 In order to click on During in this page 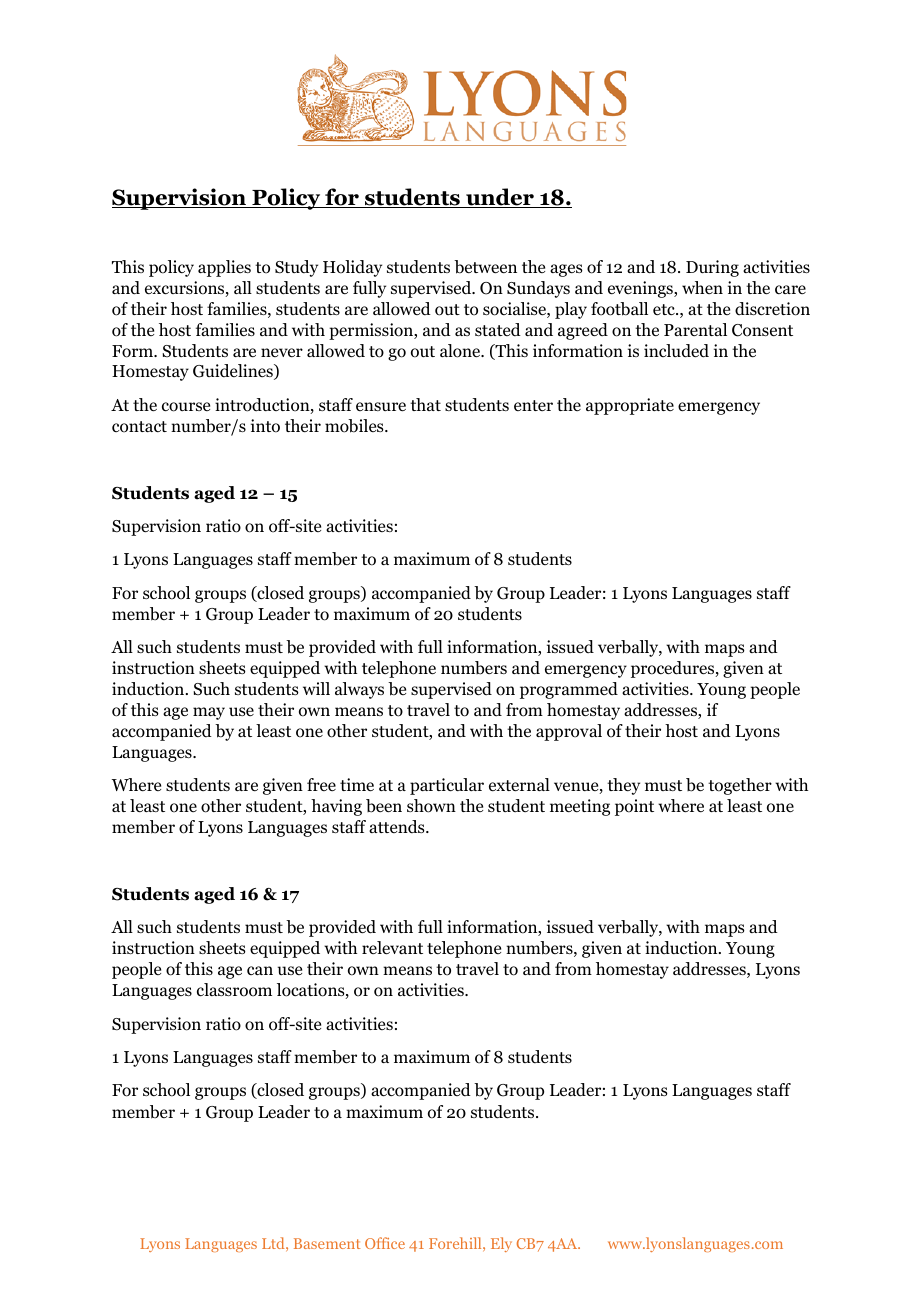, I will do `click(712, 268)`.
